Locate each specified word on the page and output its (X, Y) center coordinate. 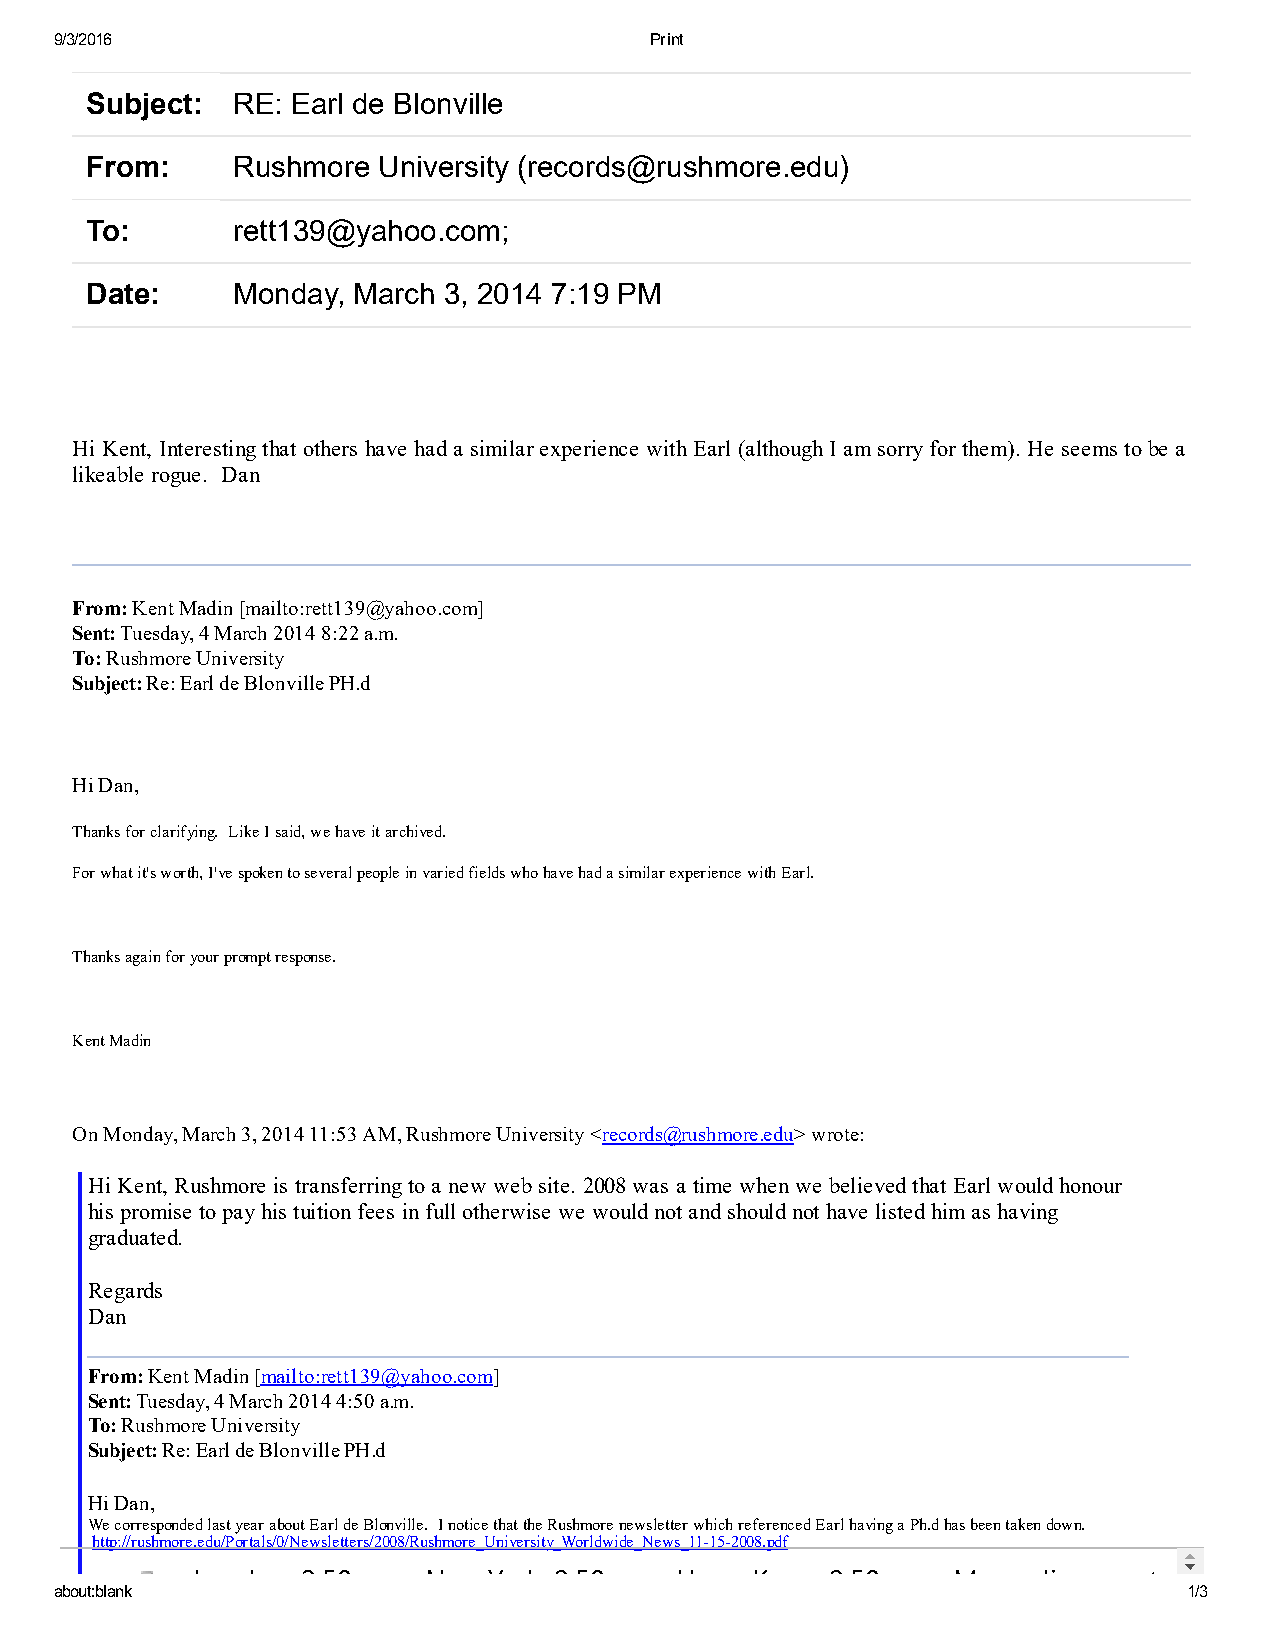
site (554, 1185)
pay (238, 1216)
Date (118, 293)
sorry (900, 453)
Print (667, 39)
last (219, 1524)
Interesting (208, 450)
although (783, 450)
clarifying (184, 833)
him (948, 1211)
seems (1089, 451)
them (986, 448)
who (524, 872)
